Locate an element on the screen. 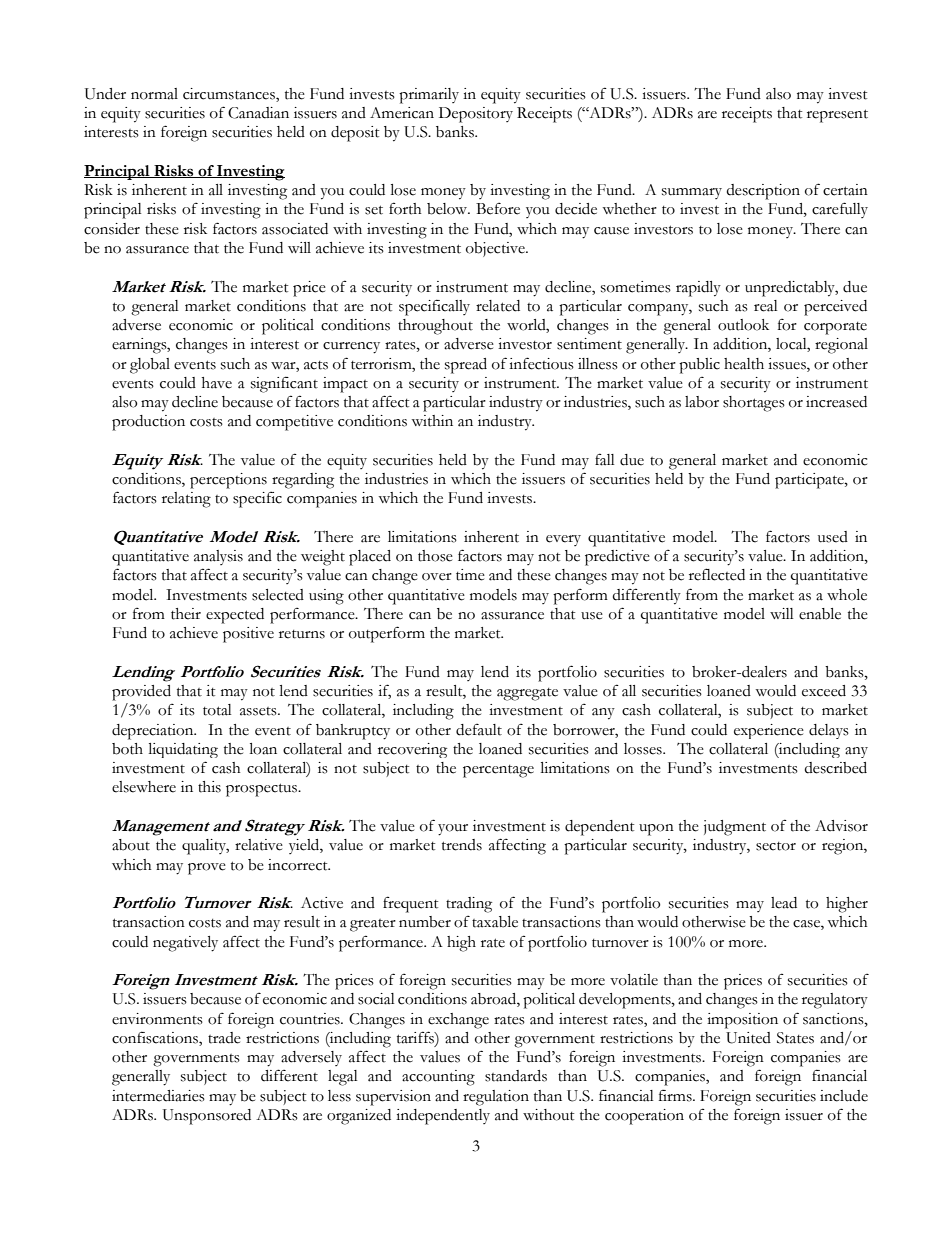 This screenshot has height=1233, width=952. quality is located at coordinates (205, 847).
